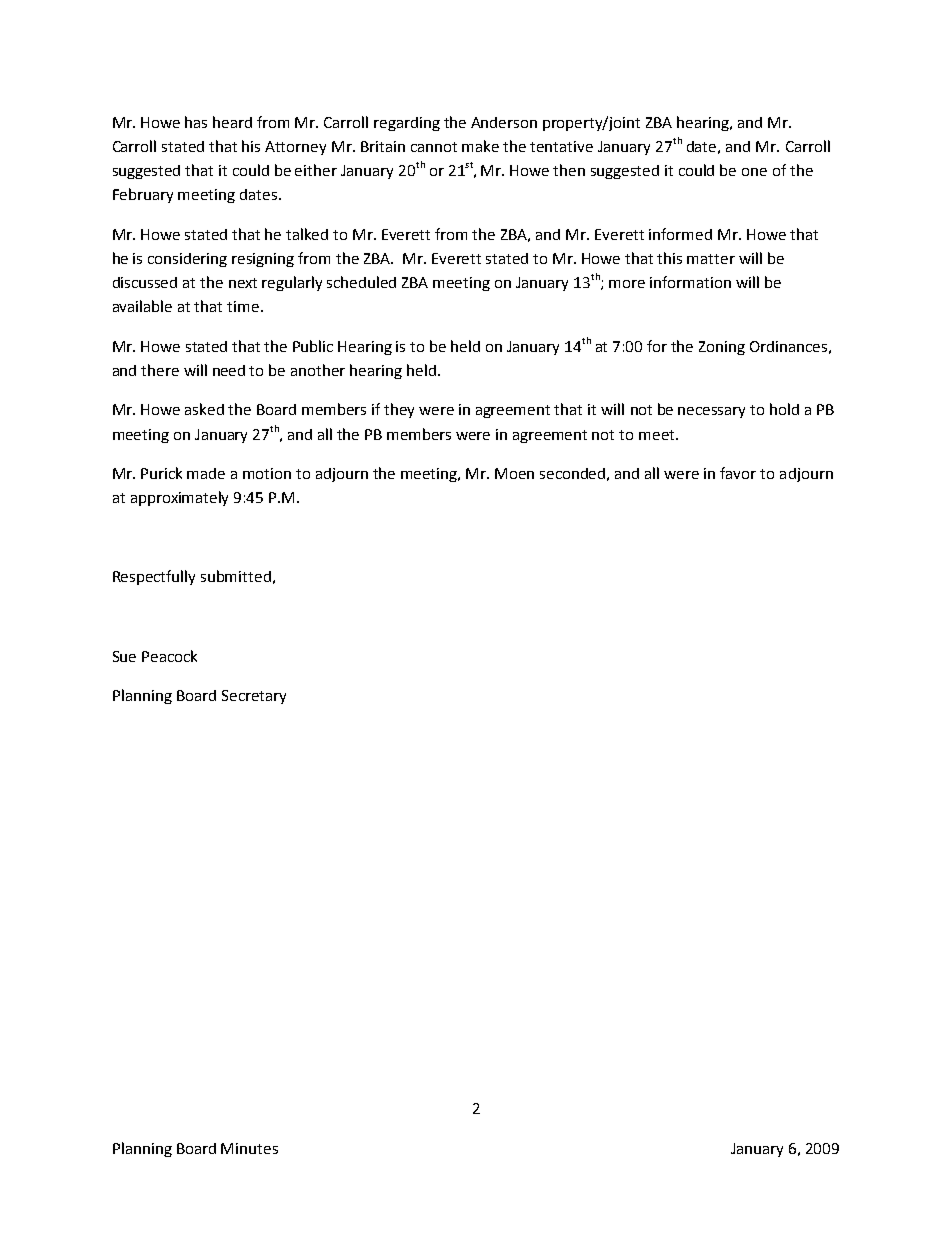 This screenshot has width=952, height=1233. I want to click on asked, so click(204, 409).
